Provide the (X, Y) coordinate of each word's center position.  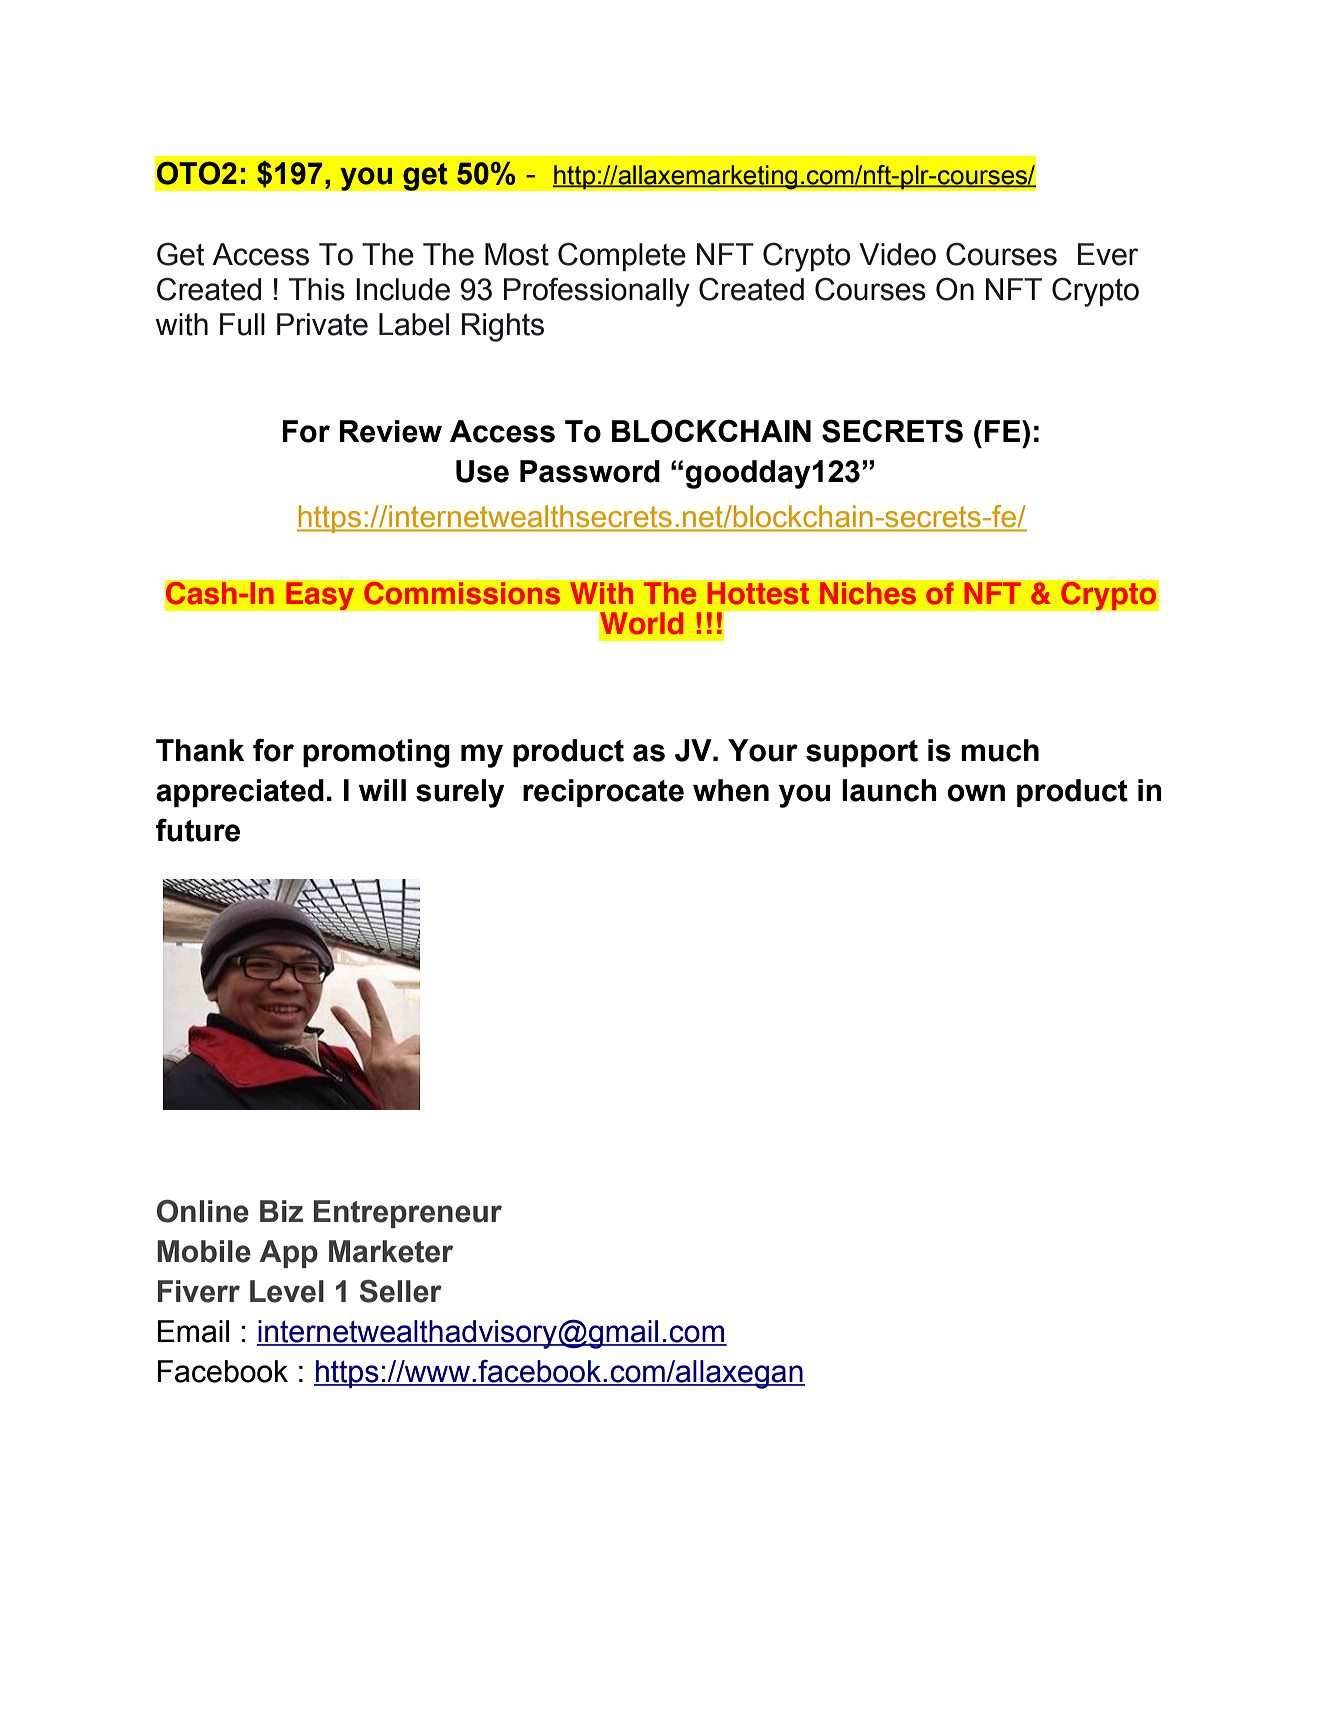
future (198, 830)
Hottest (758, 593)
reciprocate (603, 793)
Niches (868, 593)
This (317, 289)
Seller (401, 1291)
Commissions (462, 593)
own (976, 793)
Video (897, 254)
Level (287, 1291)
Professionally (597, 292)
